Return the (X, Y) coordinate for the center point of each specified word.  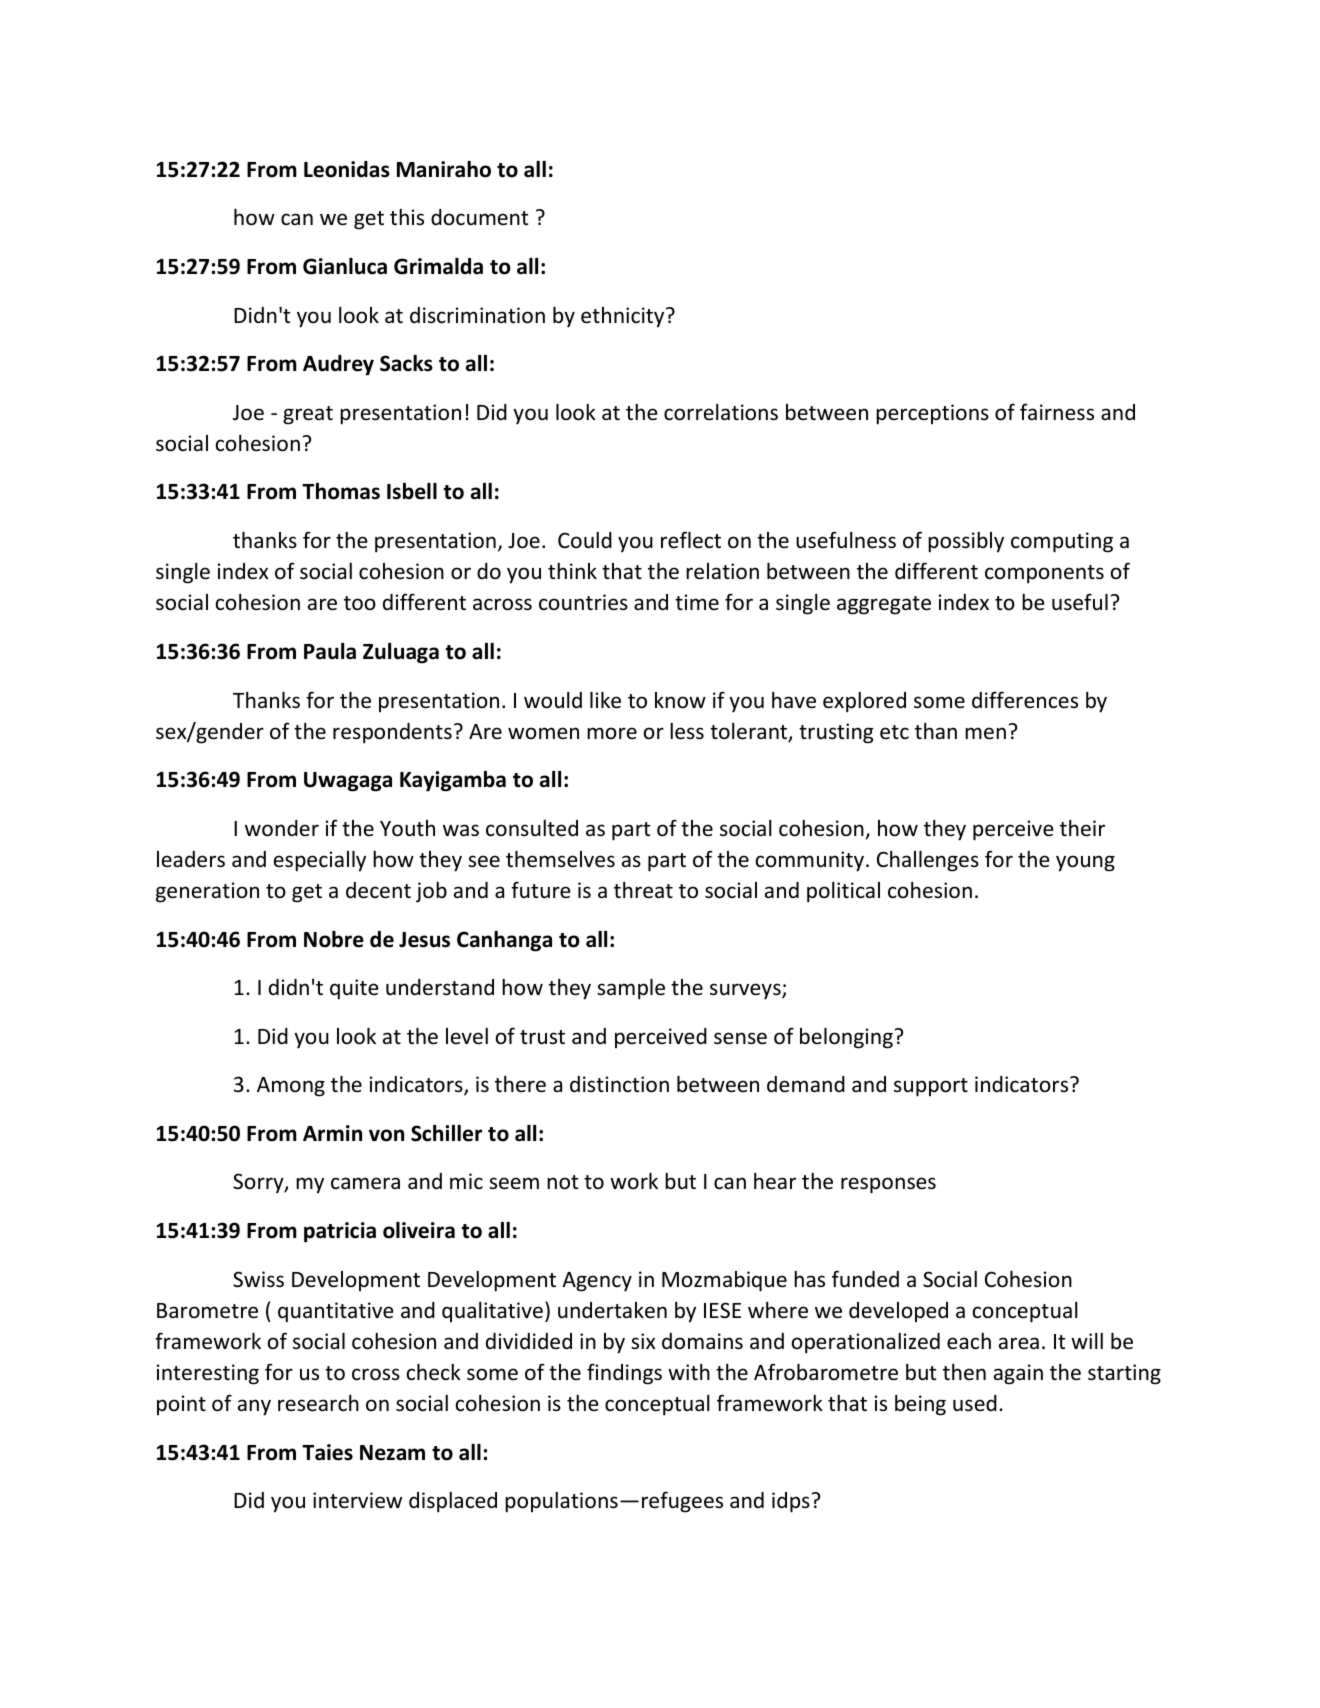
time (697, 602)
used (975, 1403)
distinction (619, 1084)
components (1044, 574)
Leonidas (347, 169)
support (931, 1087)
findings (624, 1374)
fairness (1057, 412)
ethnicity (624, 317)
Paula (330, 651)
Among (291, 1087)
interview (357, 1500)
